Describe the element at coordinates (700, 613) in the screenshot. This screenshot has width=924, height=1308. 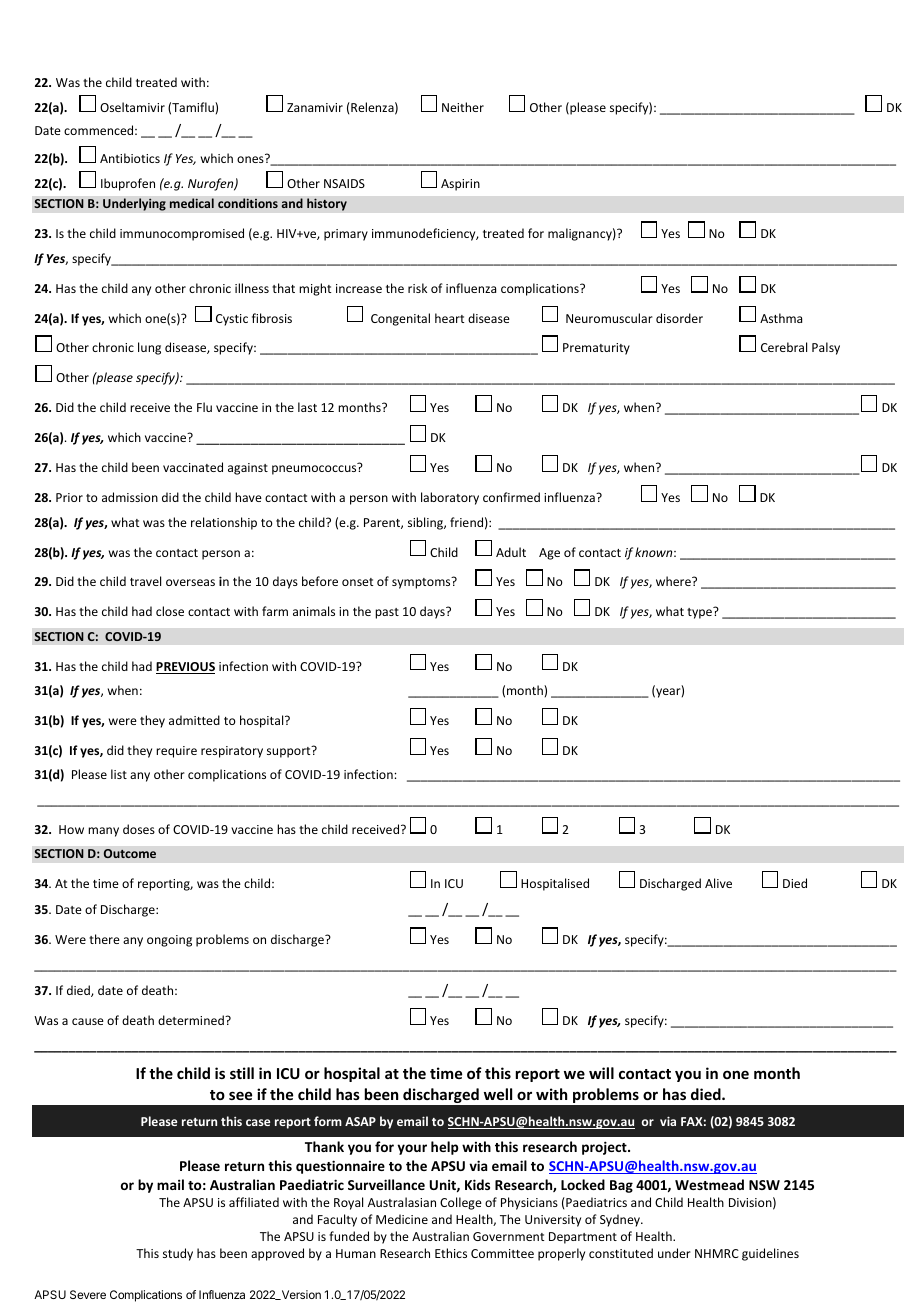
I see `type` at that location.
